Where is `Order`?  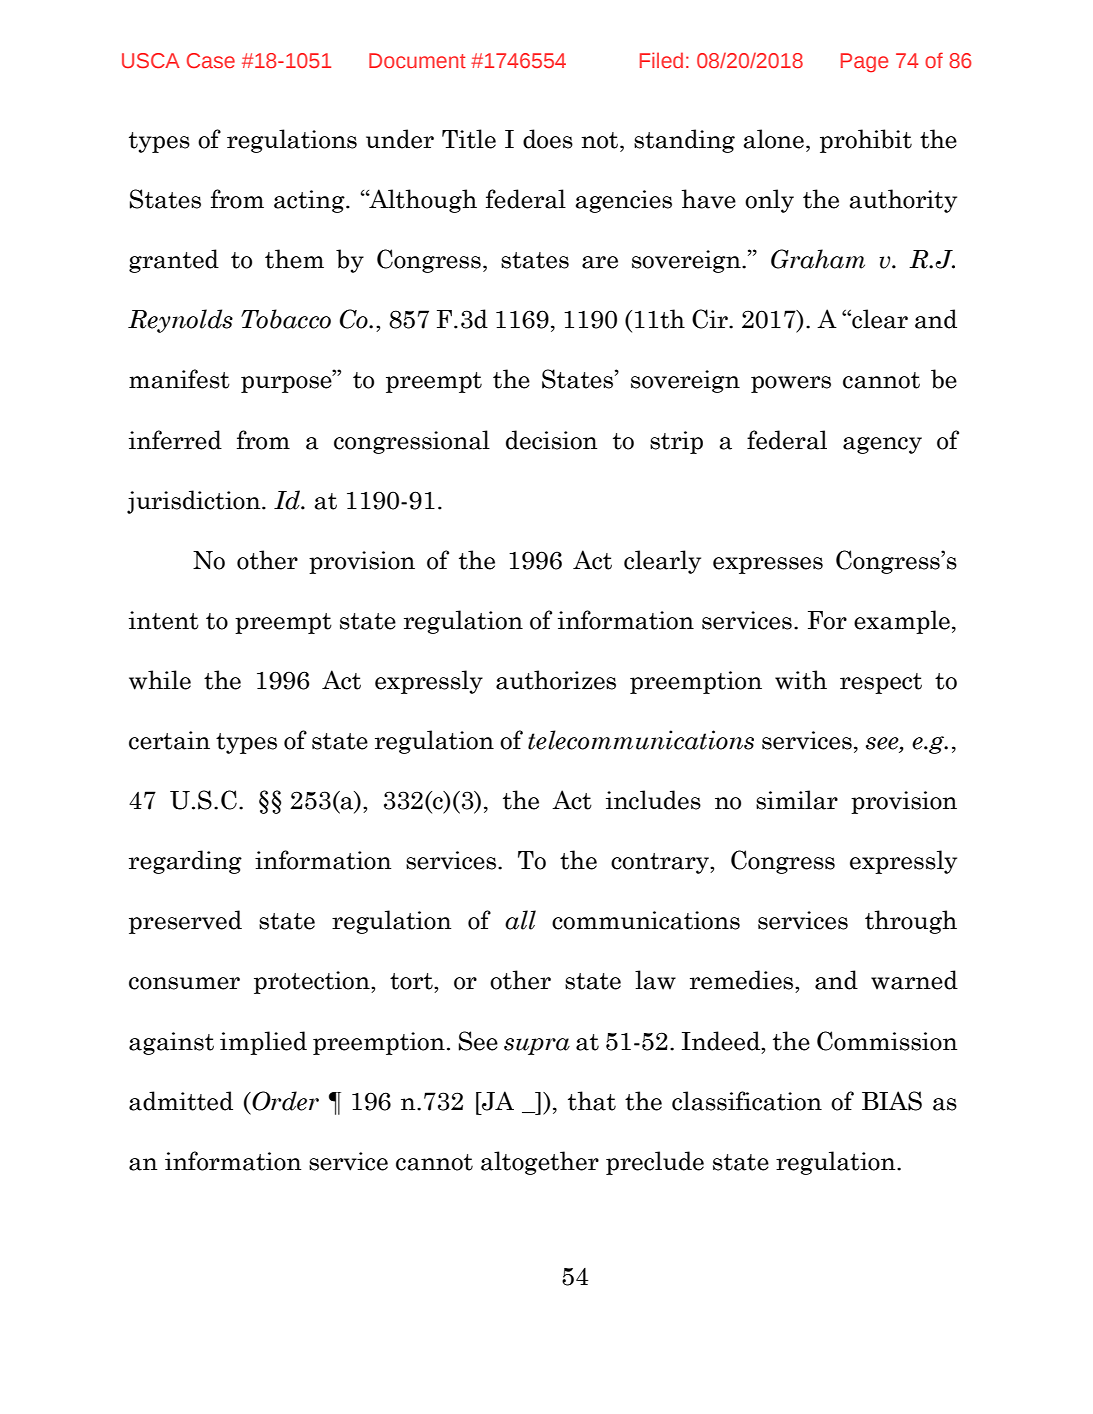
Order is located at coordinates (284, 1101).
